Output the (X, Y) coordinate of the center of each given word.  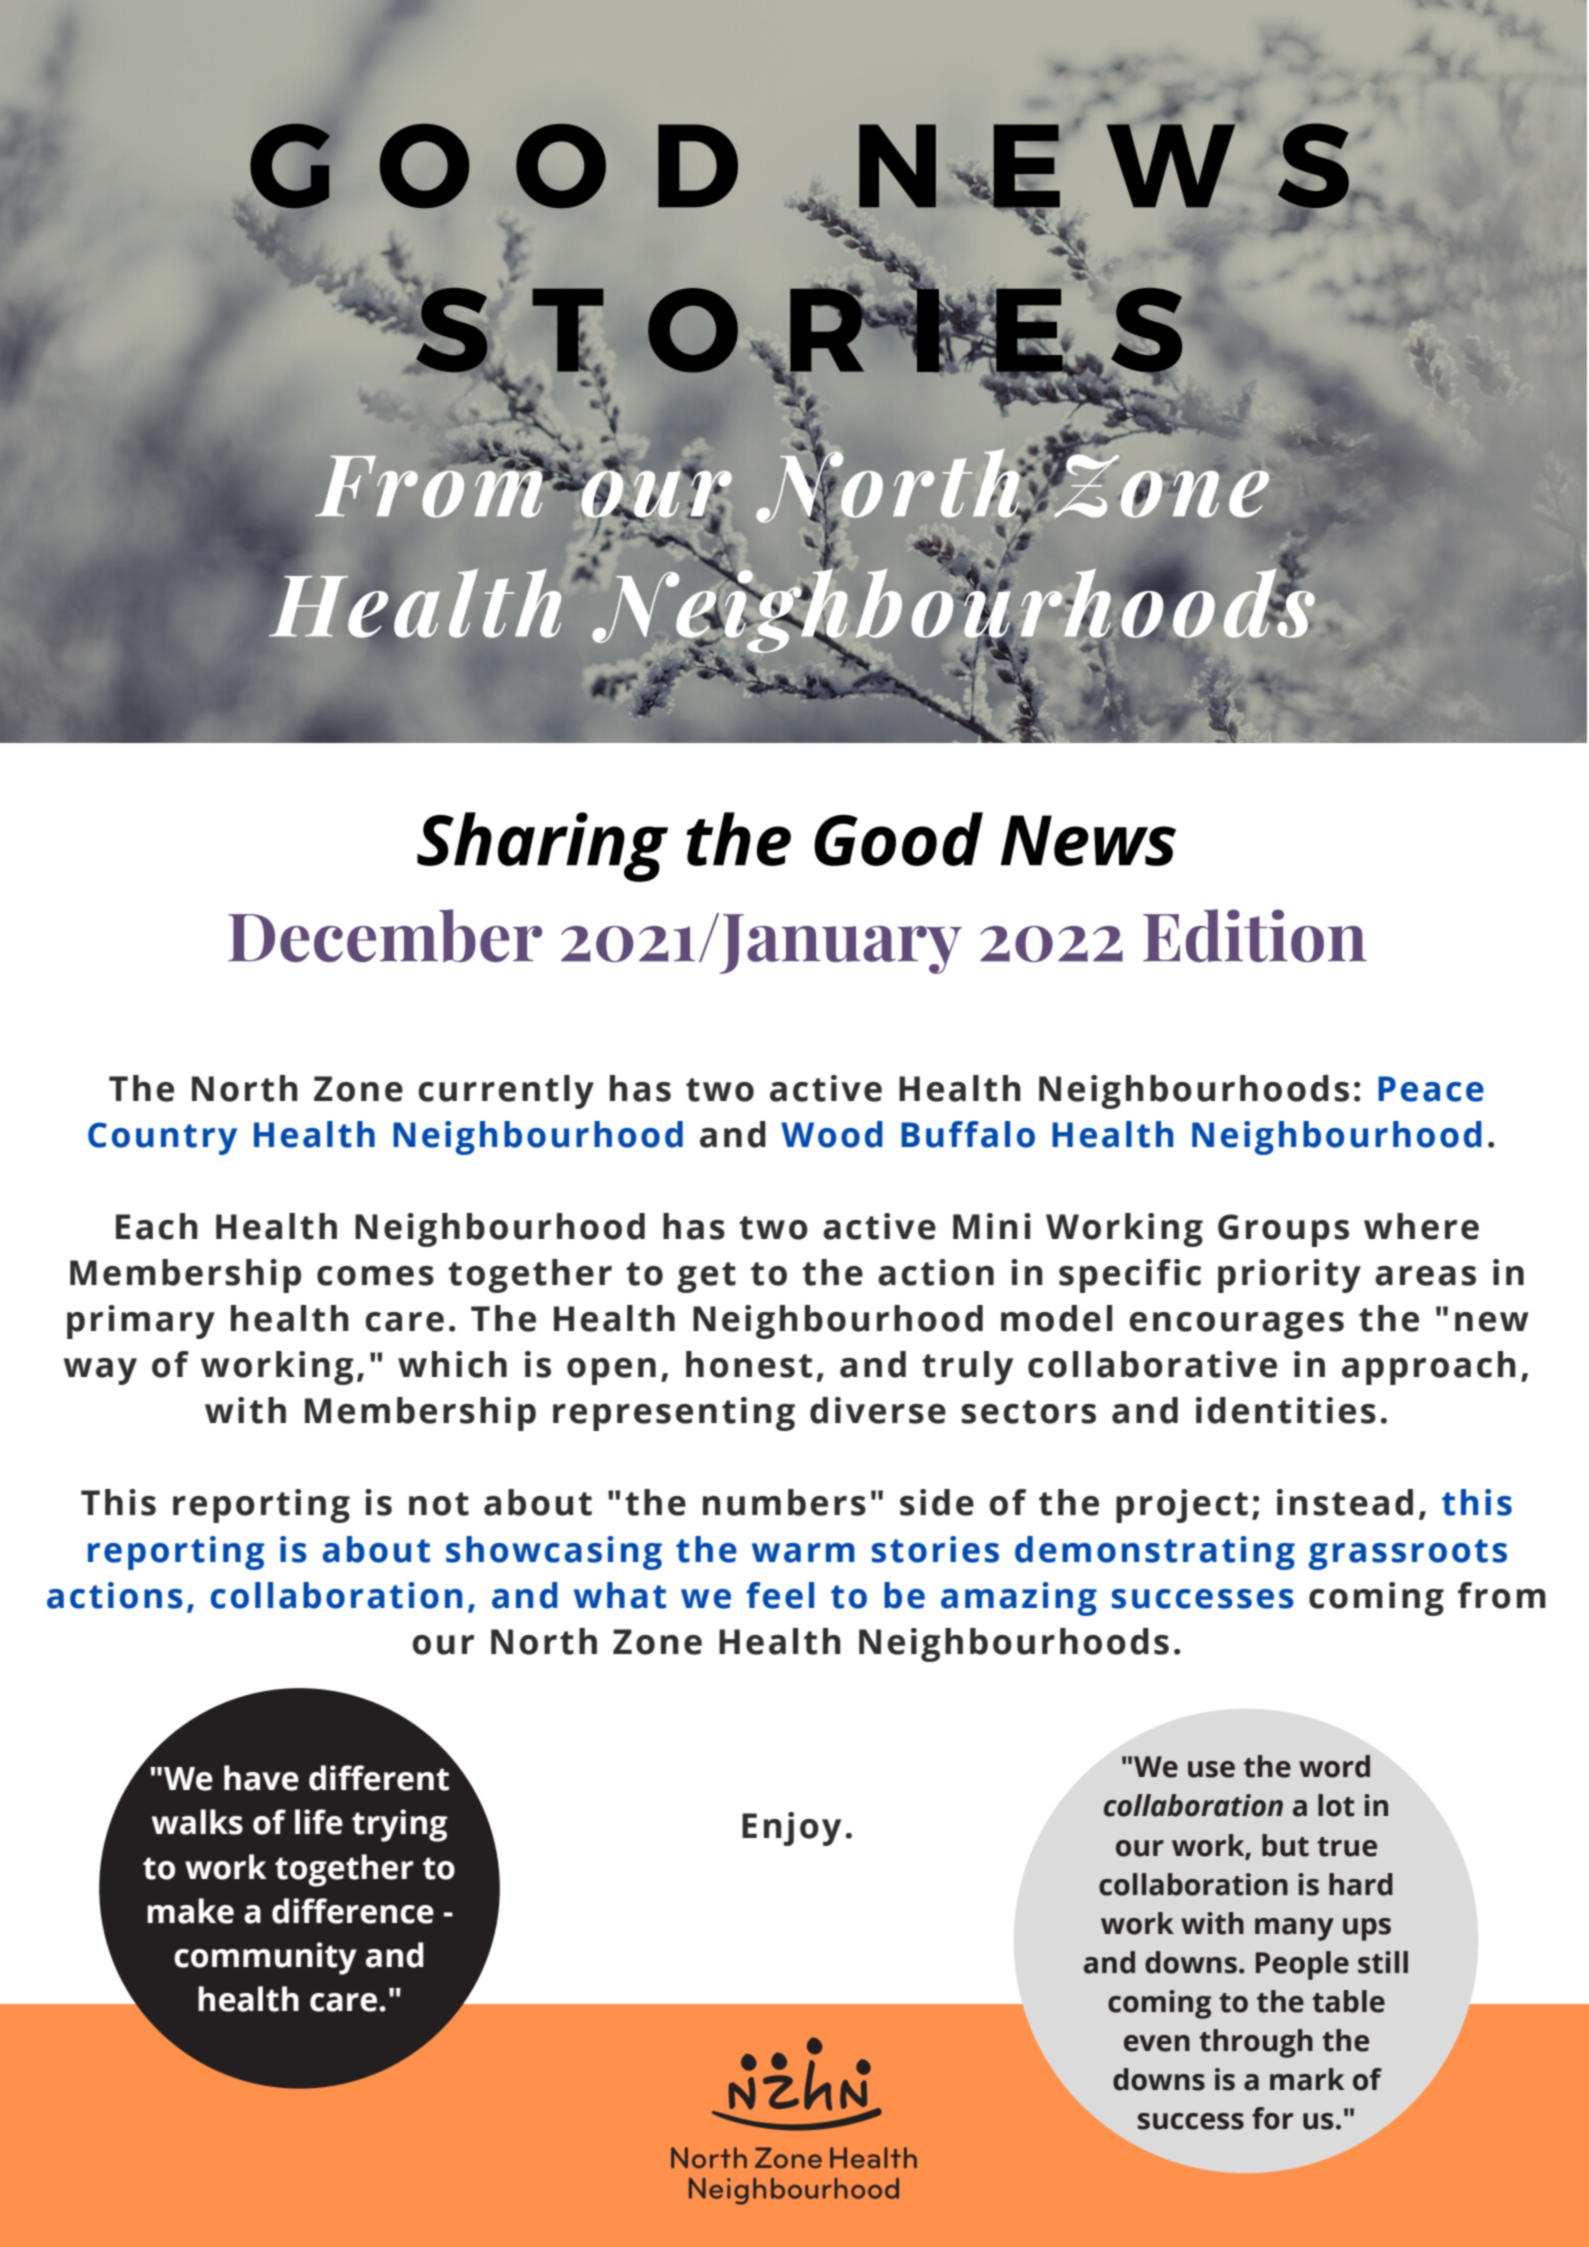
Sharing (542, 847)
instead (1345, 1502)
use (1211, 1769)
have (261, 1778)
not (439, 1504)
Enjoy (791, 1829)
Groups (1283, 1230)
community (265, 1958)
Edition (1255, 935)
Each (157, 1226)
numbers (784, 1502)
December (385, 935)
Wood (832, 1134)
